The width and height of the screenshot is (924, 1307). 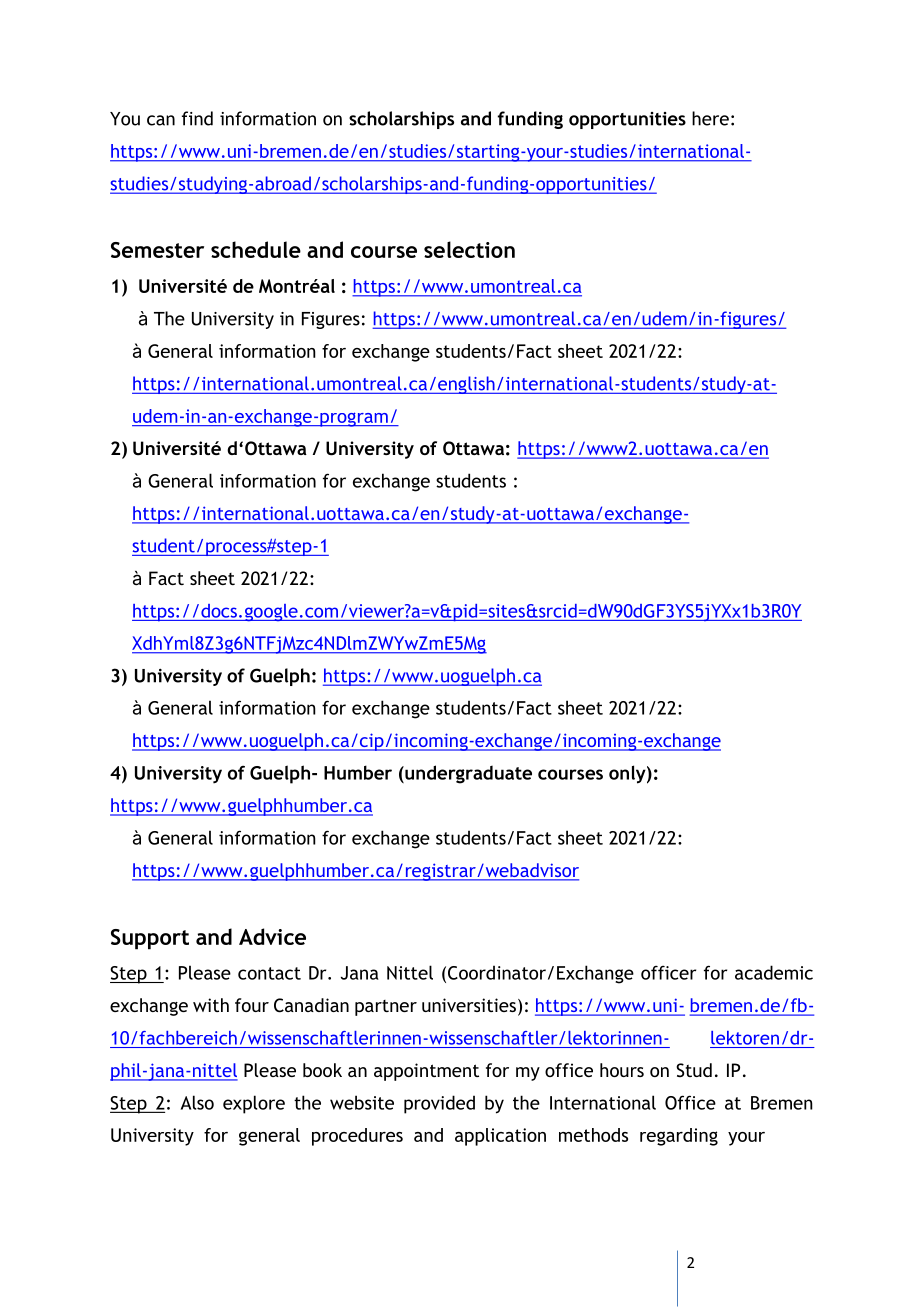 I want to click on provided, so click(x=439, y=1104).
